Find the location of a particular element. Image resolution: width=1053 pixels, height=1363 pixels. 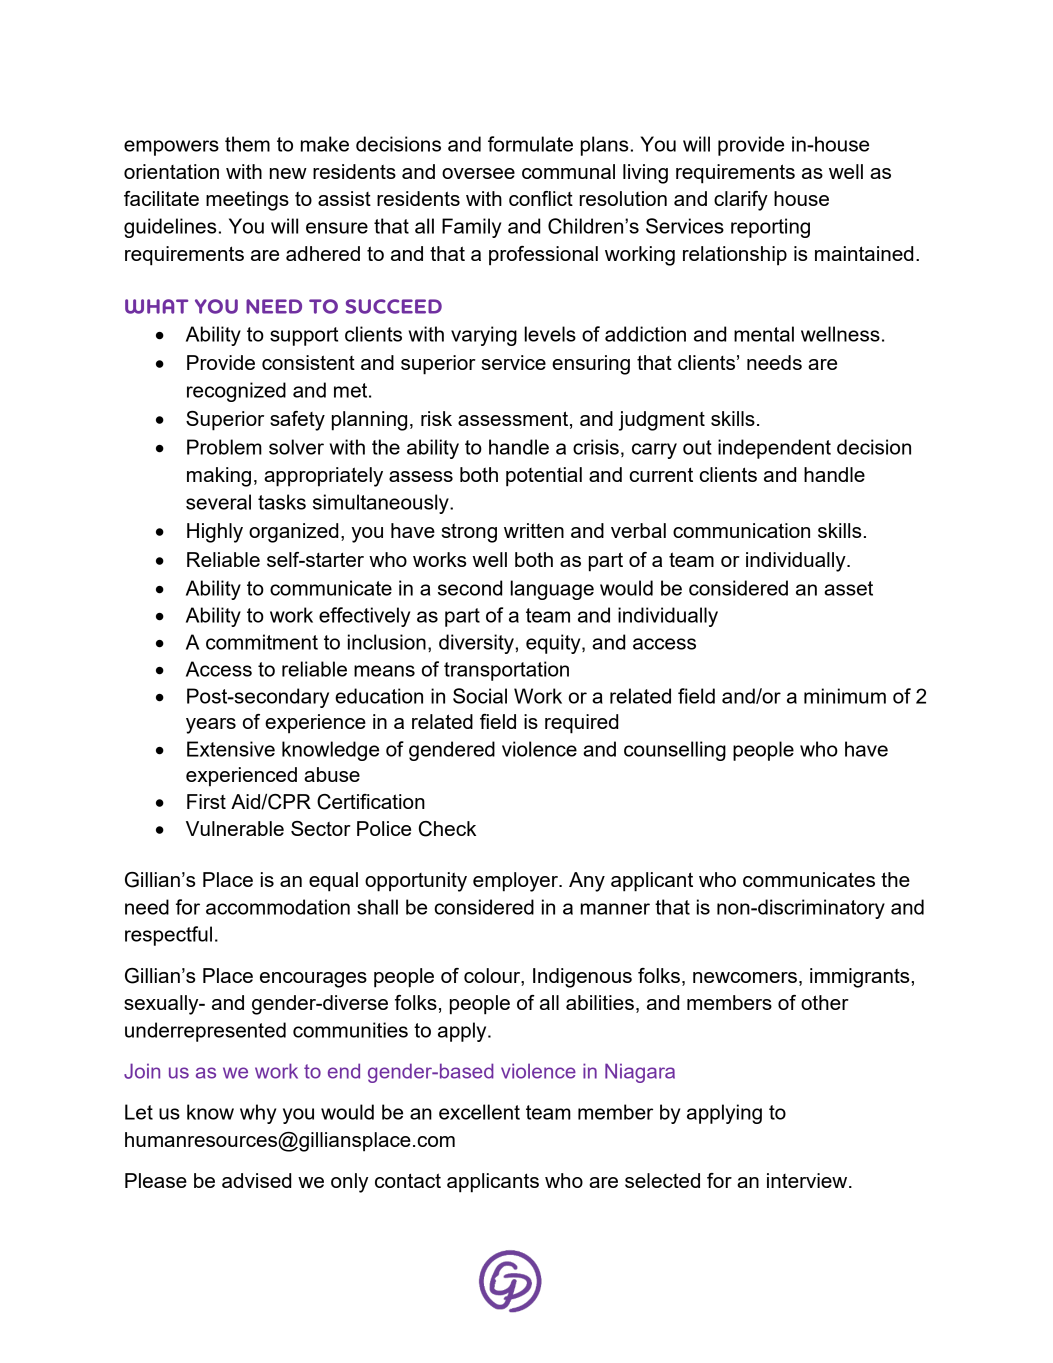

Vulnerable is located at coordinates (235, 828).
